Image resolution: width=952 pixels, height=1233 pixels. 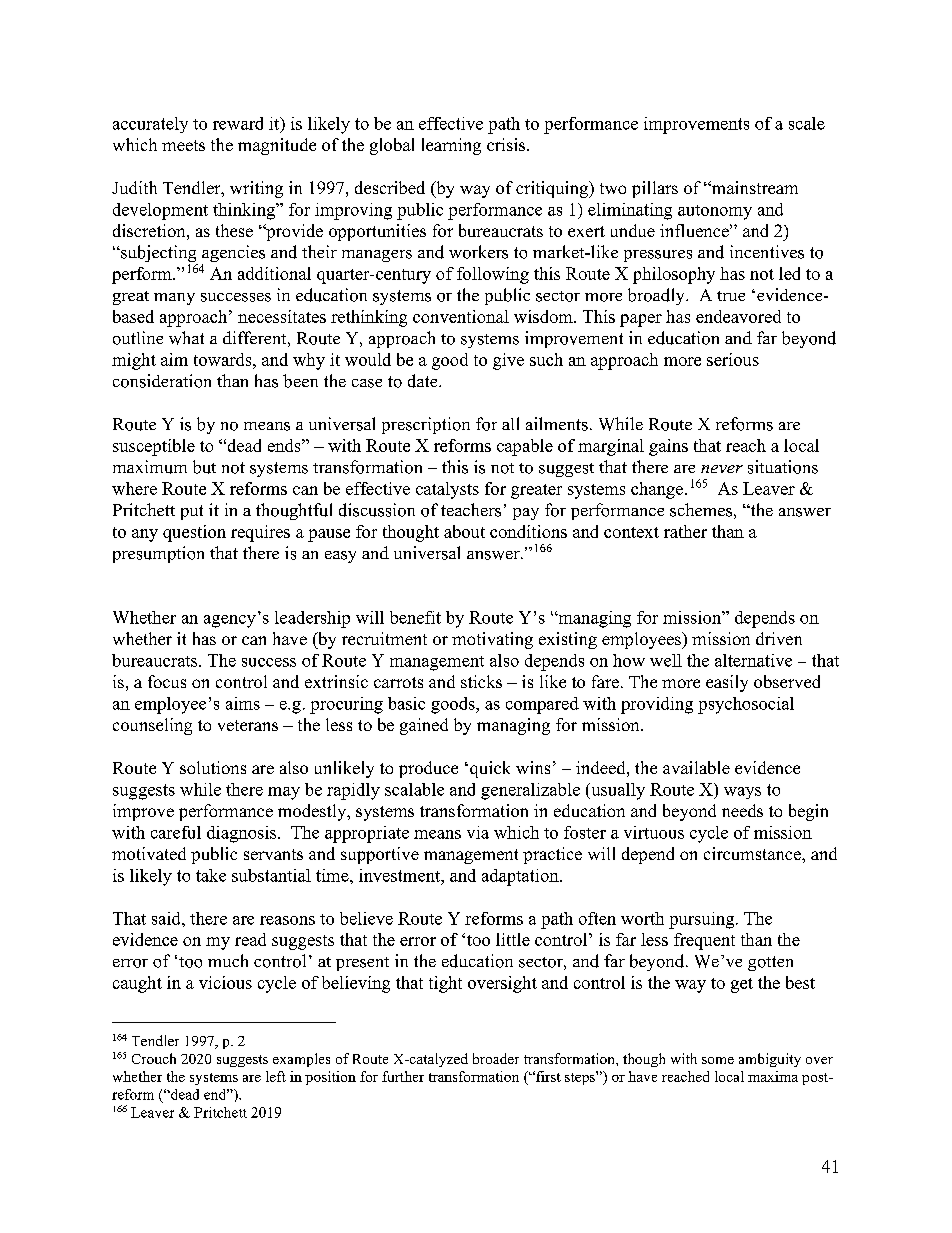 I want to click on motivating, so click(x=492, y=640).
